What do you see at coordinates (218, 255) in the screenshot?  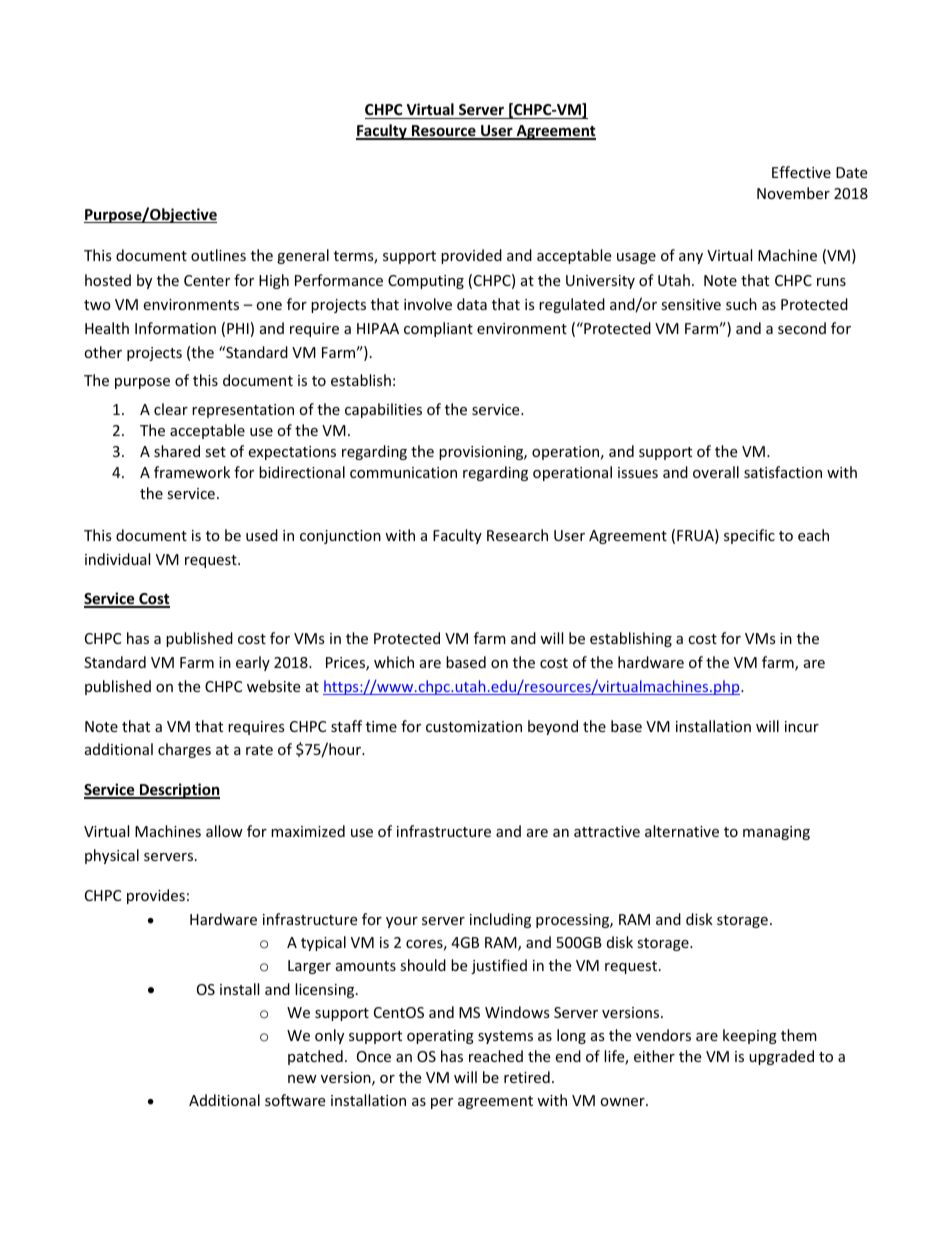 I see `outlines` at bounding box center [218, 255].
